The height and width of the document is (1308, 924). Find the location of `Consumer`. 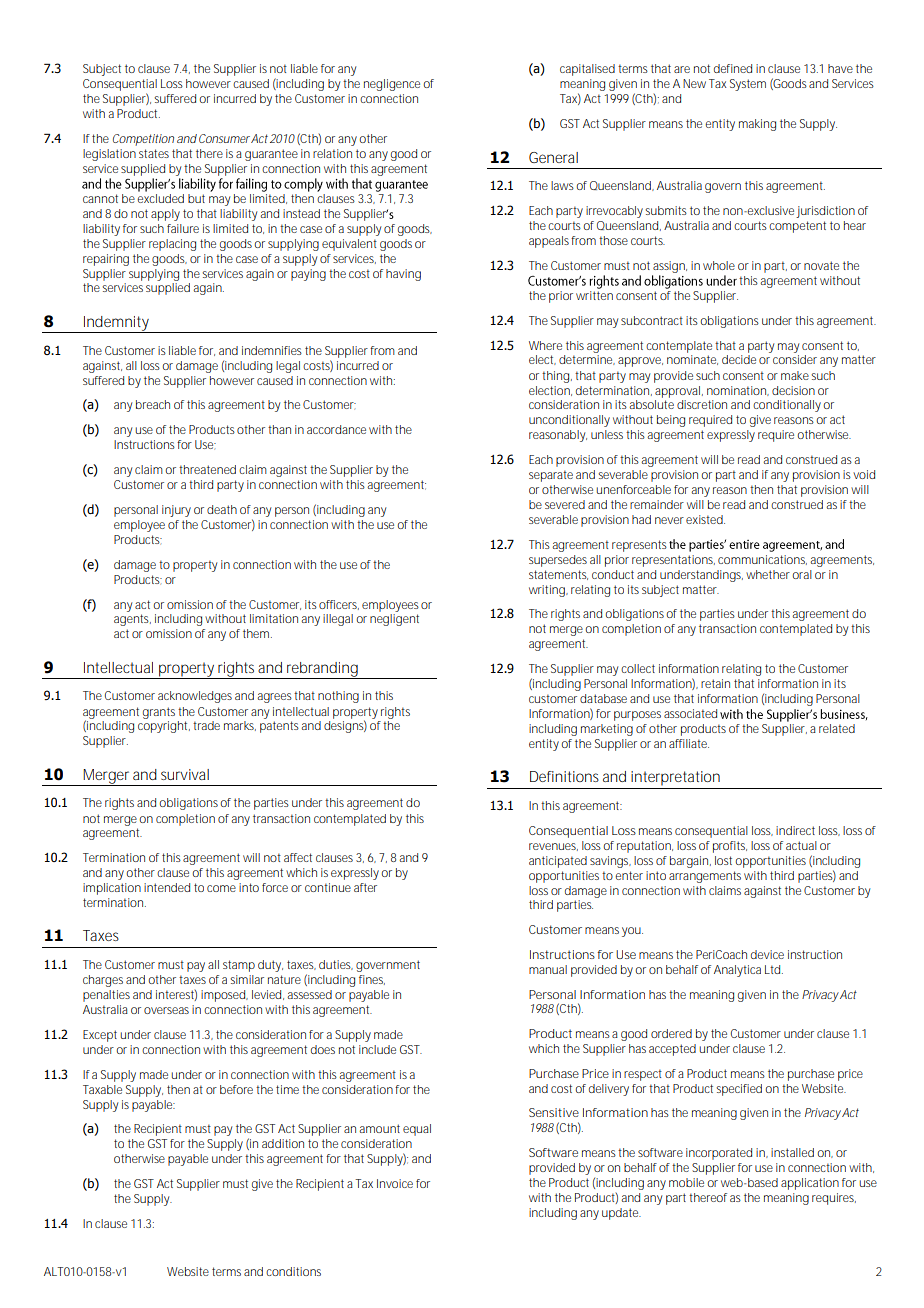

Consumer is located at coordinates (224, 138).
